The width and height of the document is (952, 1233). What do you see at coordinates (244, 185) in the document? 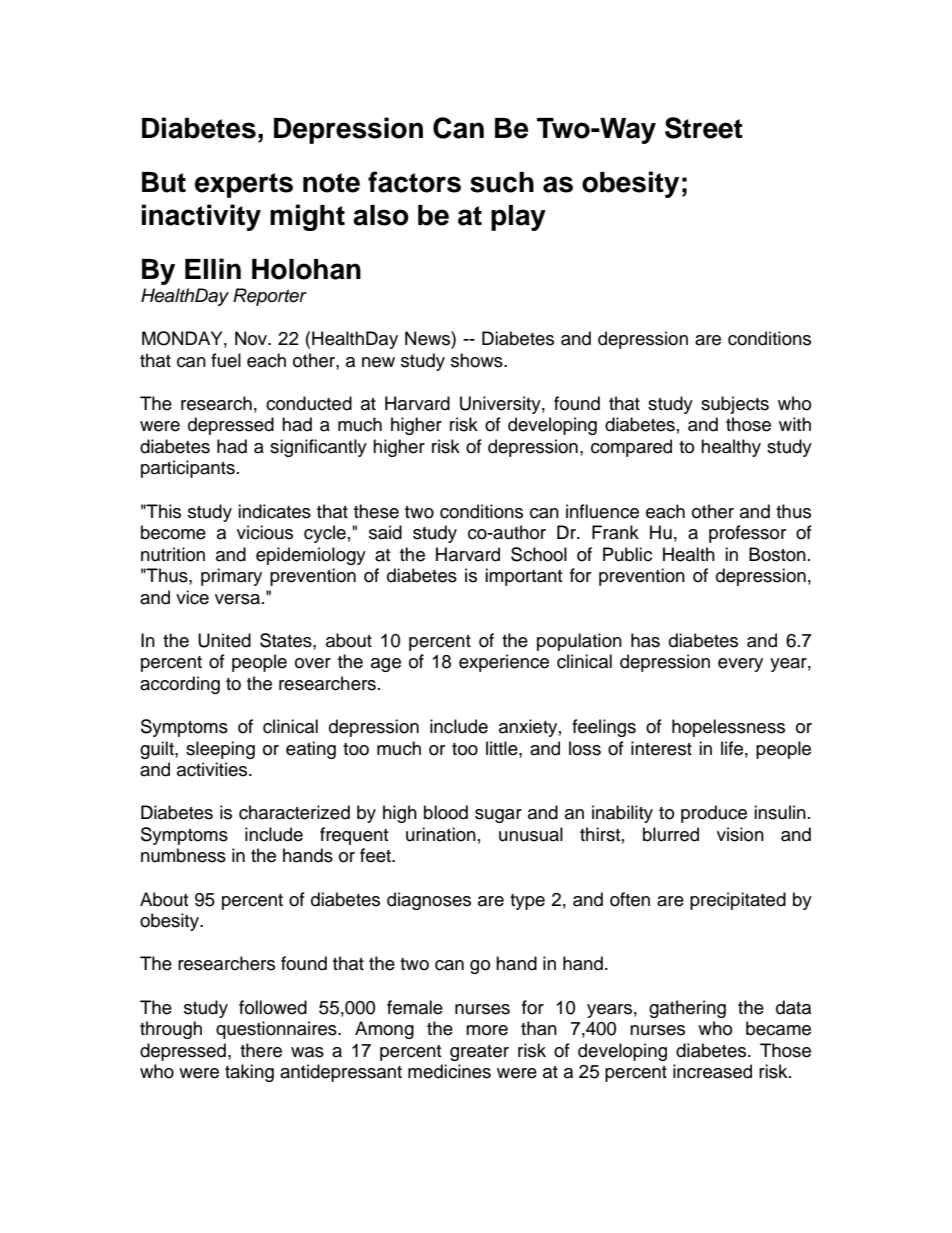
I see `experts` at bounding box center [244, 185].
